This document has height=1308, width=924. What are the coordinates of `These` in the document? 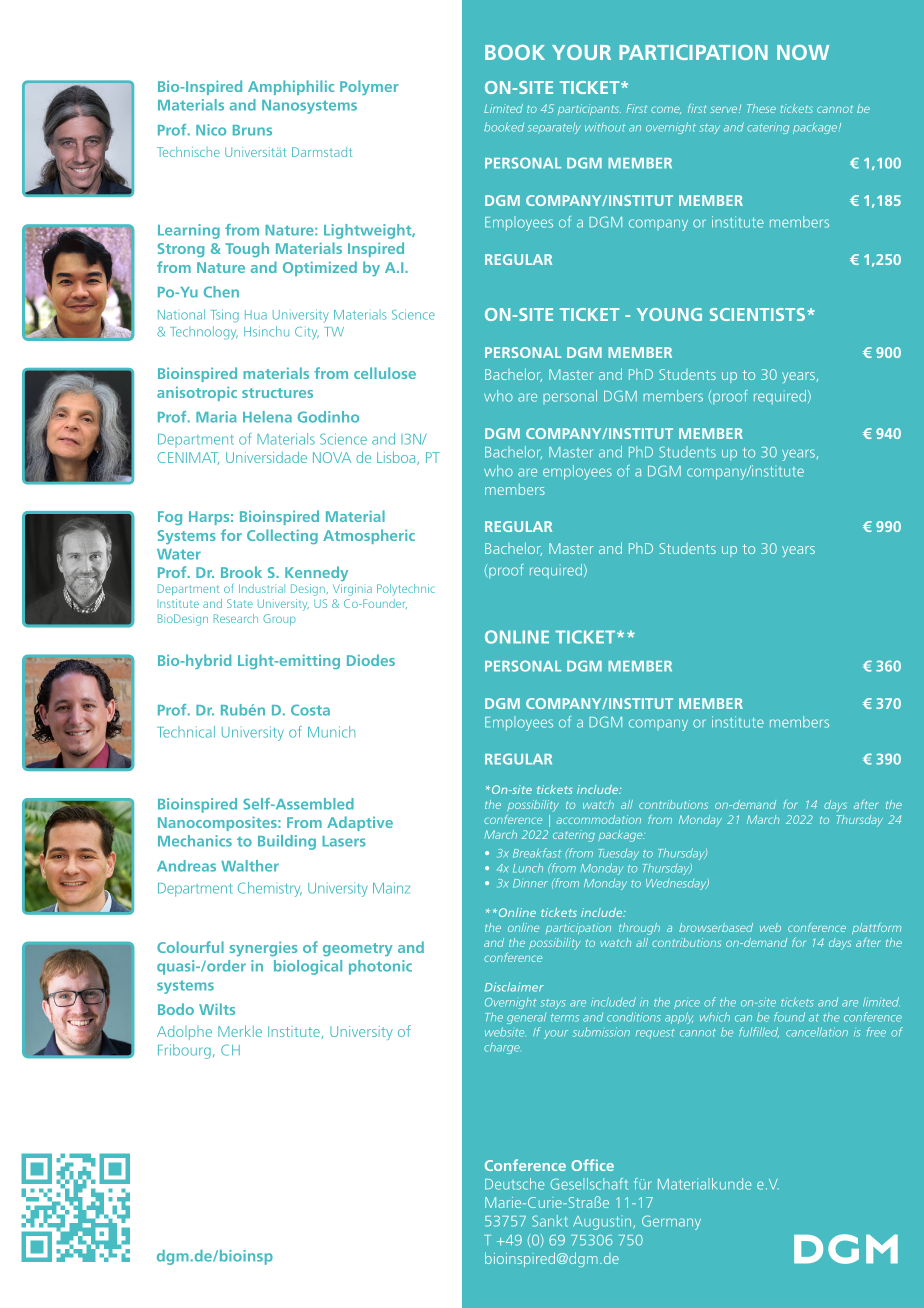 It's located at (761, 108).
